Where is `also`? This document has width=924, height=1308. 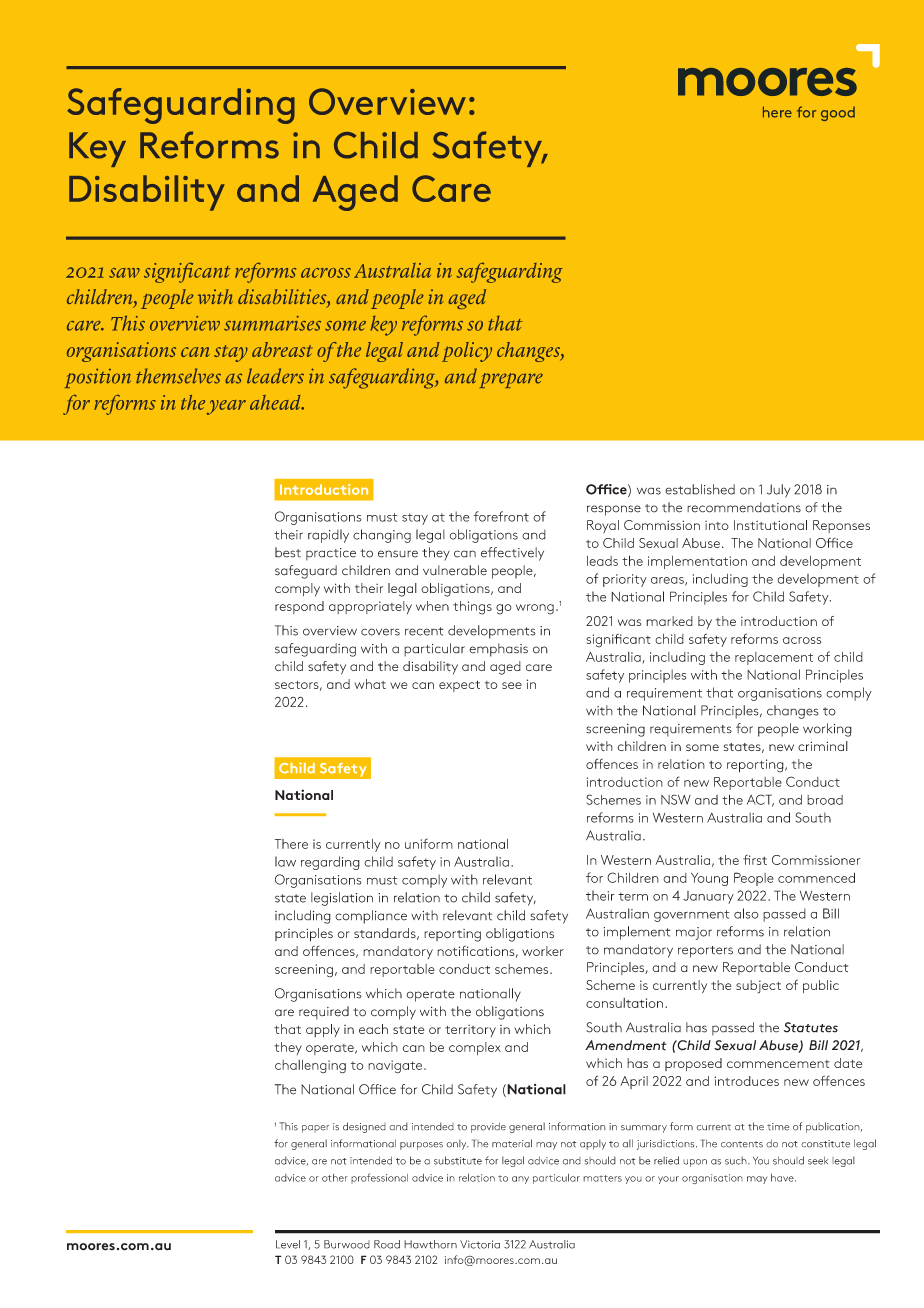
also is located at coordinates (746, 913).
